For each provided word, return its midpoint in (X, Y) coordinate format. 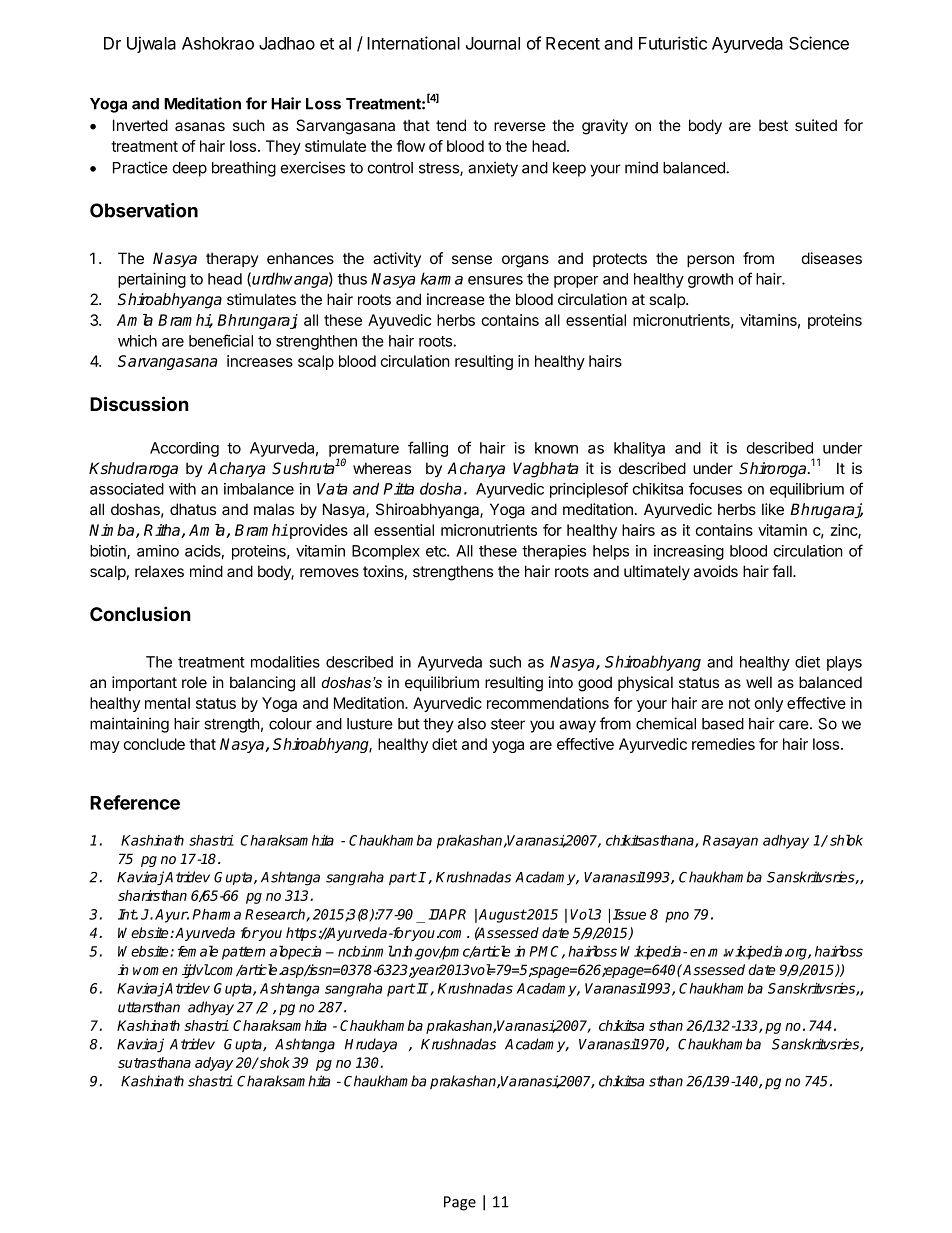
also (472, 724)
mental (167, 703)
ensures (495, 280)
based (723, 724)
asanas (200, 126)
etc (437, 551)
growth (710, 280)
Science (819, 43)
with (182, 489)
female (198, 951)
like (773, 509)
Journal (493, 43)
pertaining (152, 280)
